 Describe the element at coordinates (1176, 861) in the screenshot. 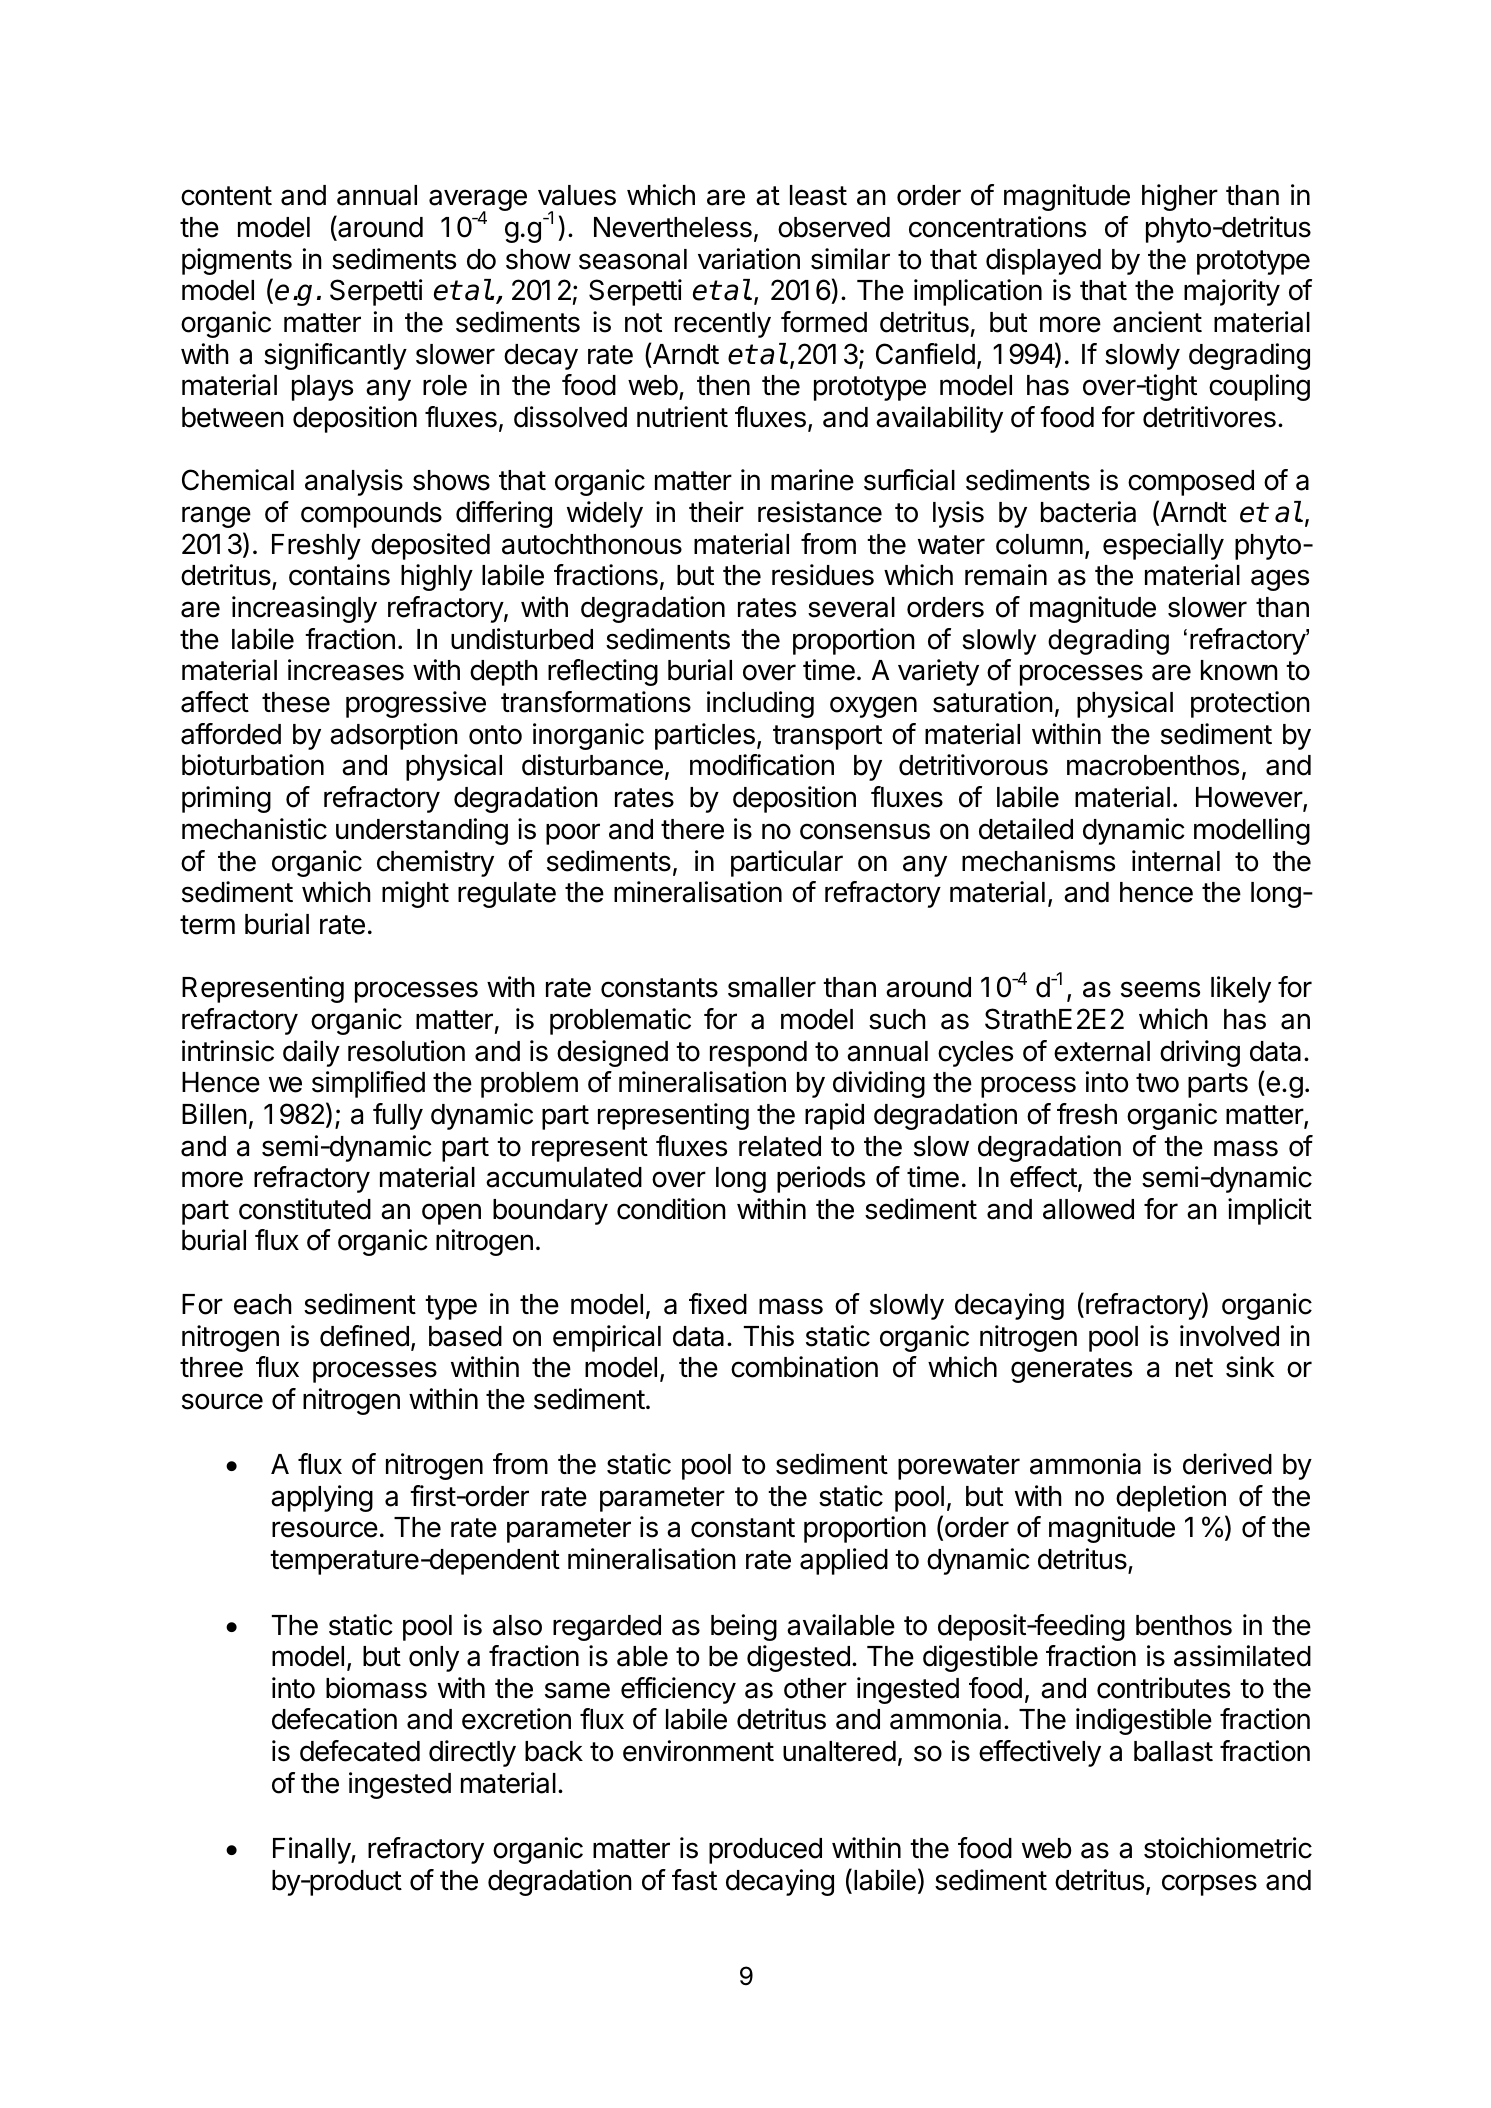

I see `internal` at that location.
